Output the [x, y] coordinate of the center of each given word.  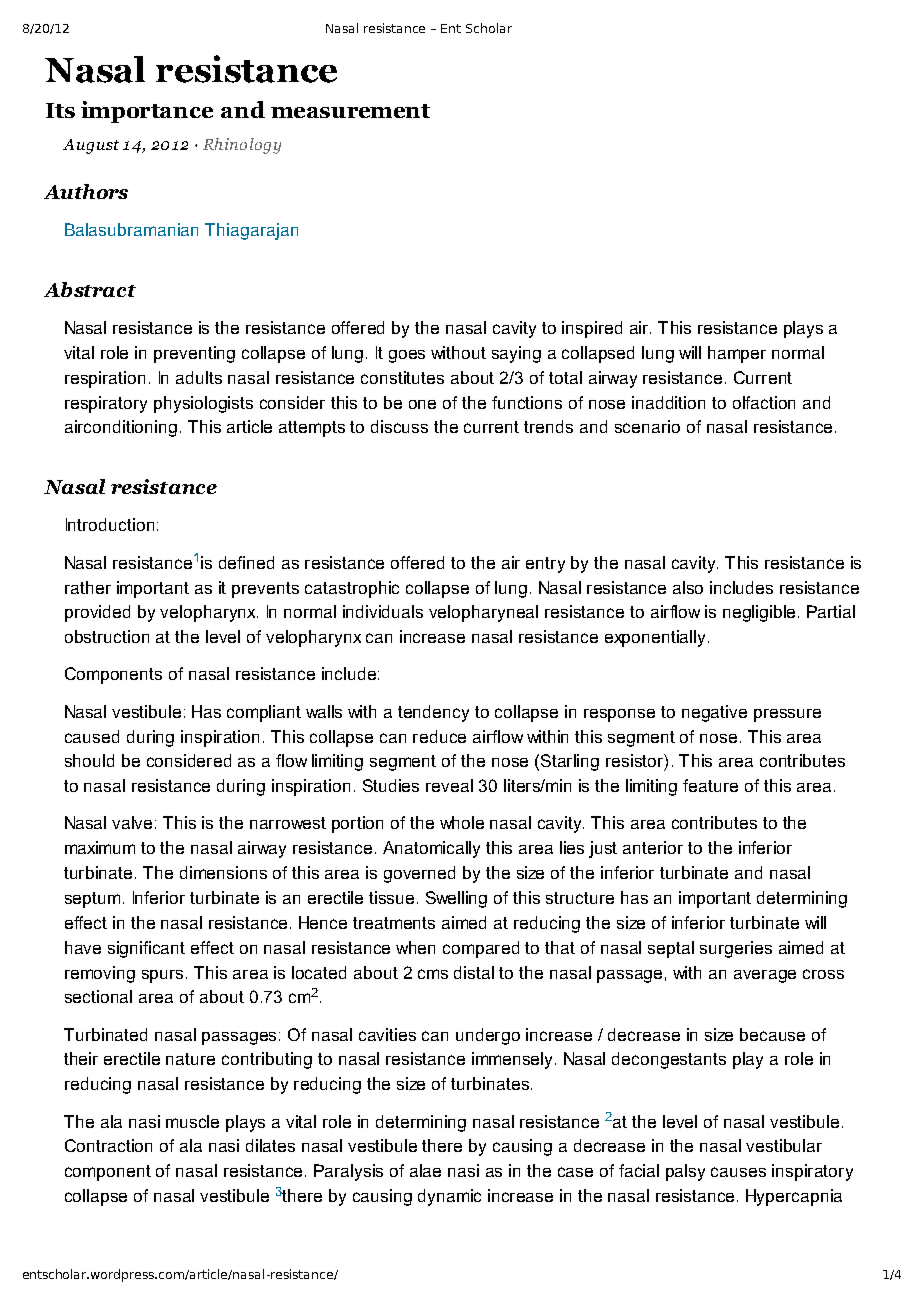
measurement [350, 111]
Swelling [456, 899]
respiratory [106, 404]
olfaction [764, 402]
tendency [433, 713]
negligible [759, 613]
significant [146, 949]
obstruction [107, 636]
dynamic [449, 1197]
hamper [737, 354]
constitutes [402, 377]
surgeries [736, 949]
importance [147, 112]
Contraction [108, 1145]
